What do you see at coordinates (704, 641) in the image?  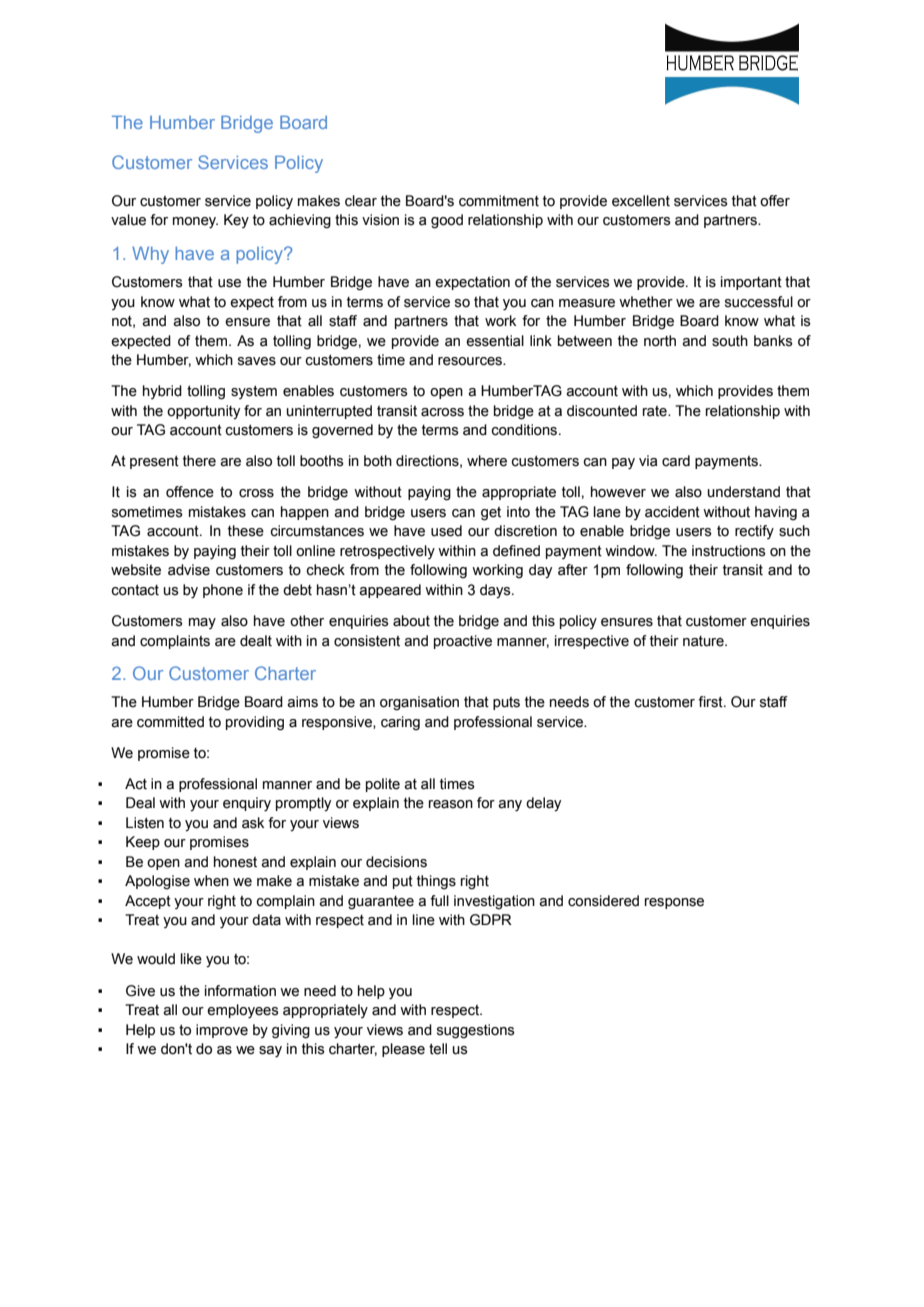 I see `nature` at bounding box center [704, 641].
